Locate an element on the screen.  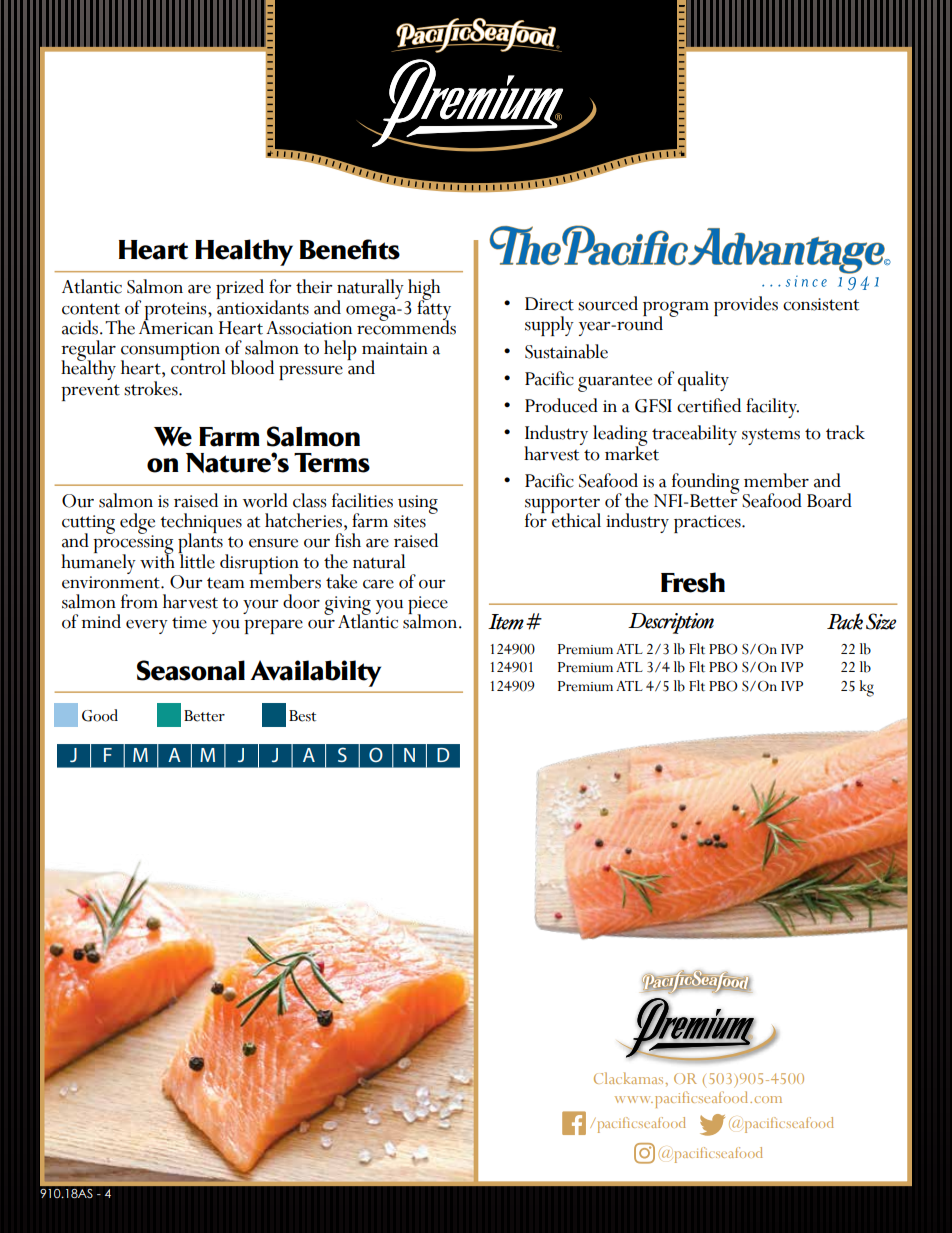
prized is located at coordinates (240, 289).
